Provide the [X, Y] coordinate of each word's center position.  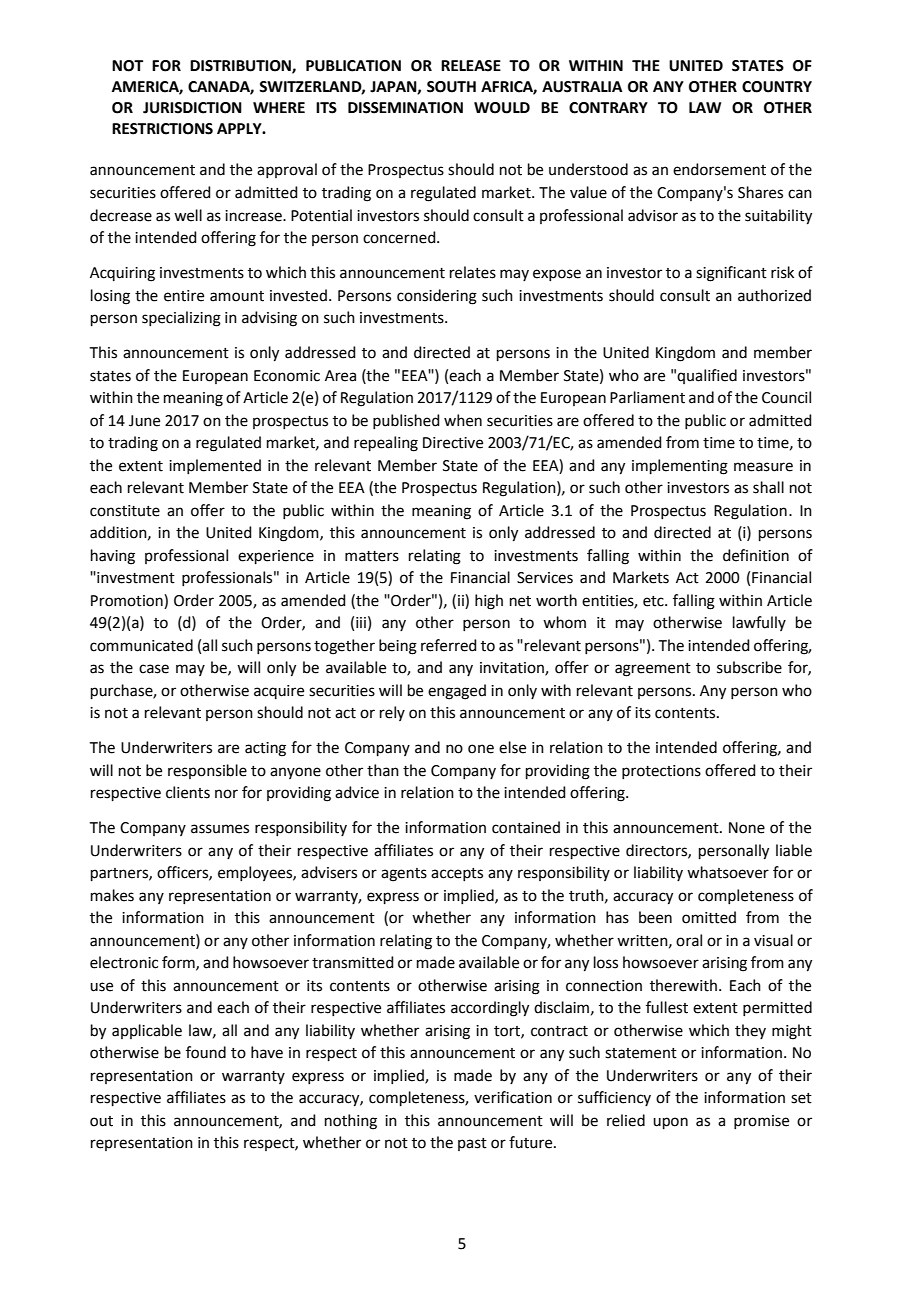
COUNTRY [777, 87]
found [206, 1052]
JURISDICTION [192, 108]
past [472, 1144]
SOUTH [451, 87]
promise [761, 1122]
